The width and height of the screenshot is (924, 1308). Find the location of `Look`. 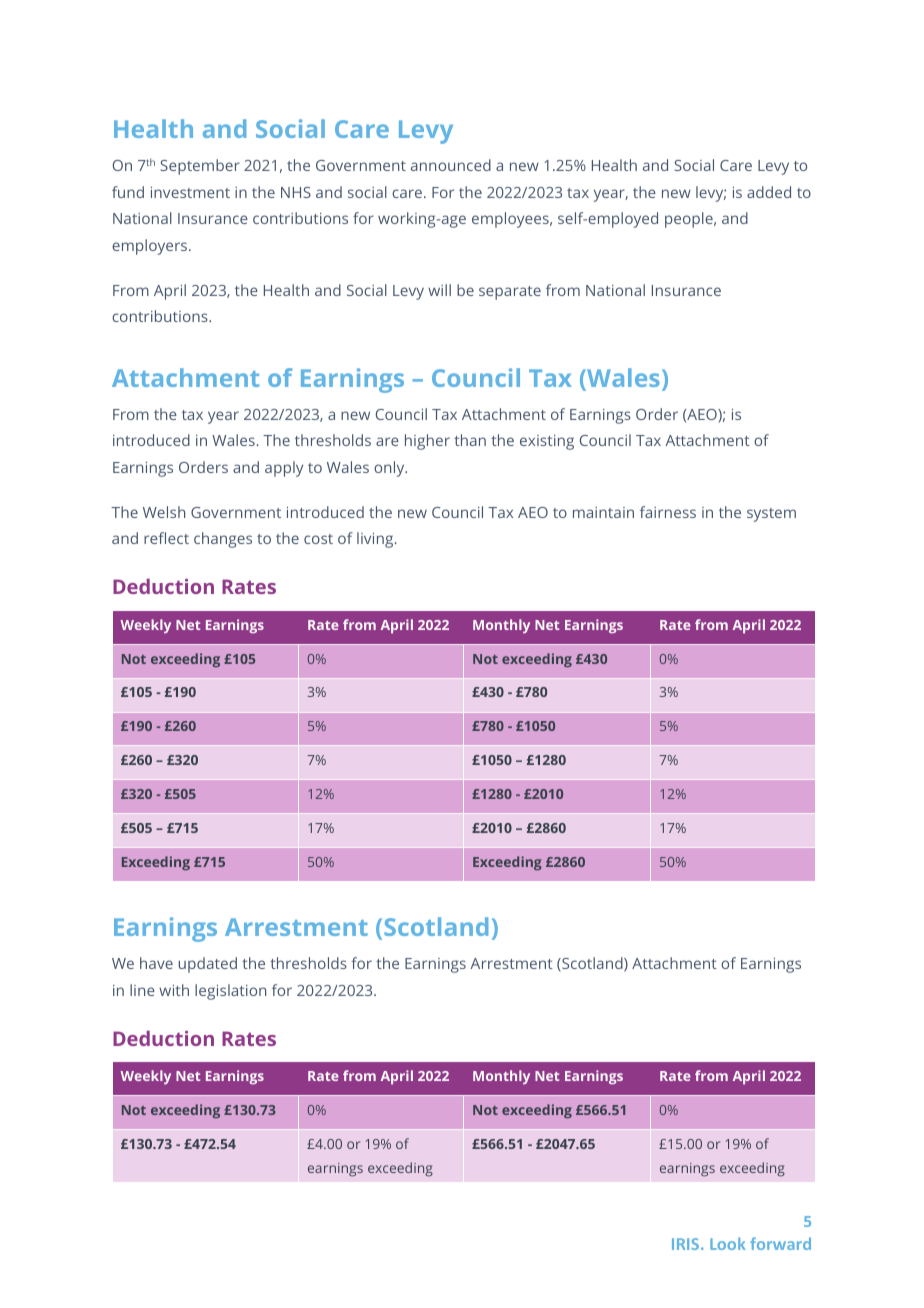

Look is located at coordinates (728, 1243).
